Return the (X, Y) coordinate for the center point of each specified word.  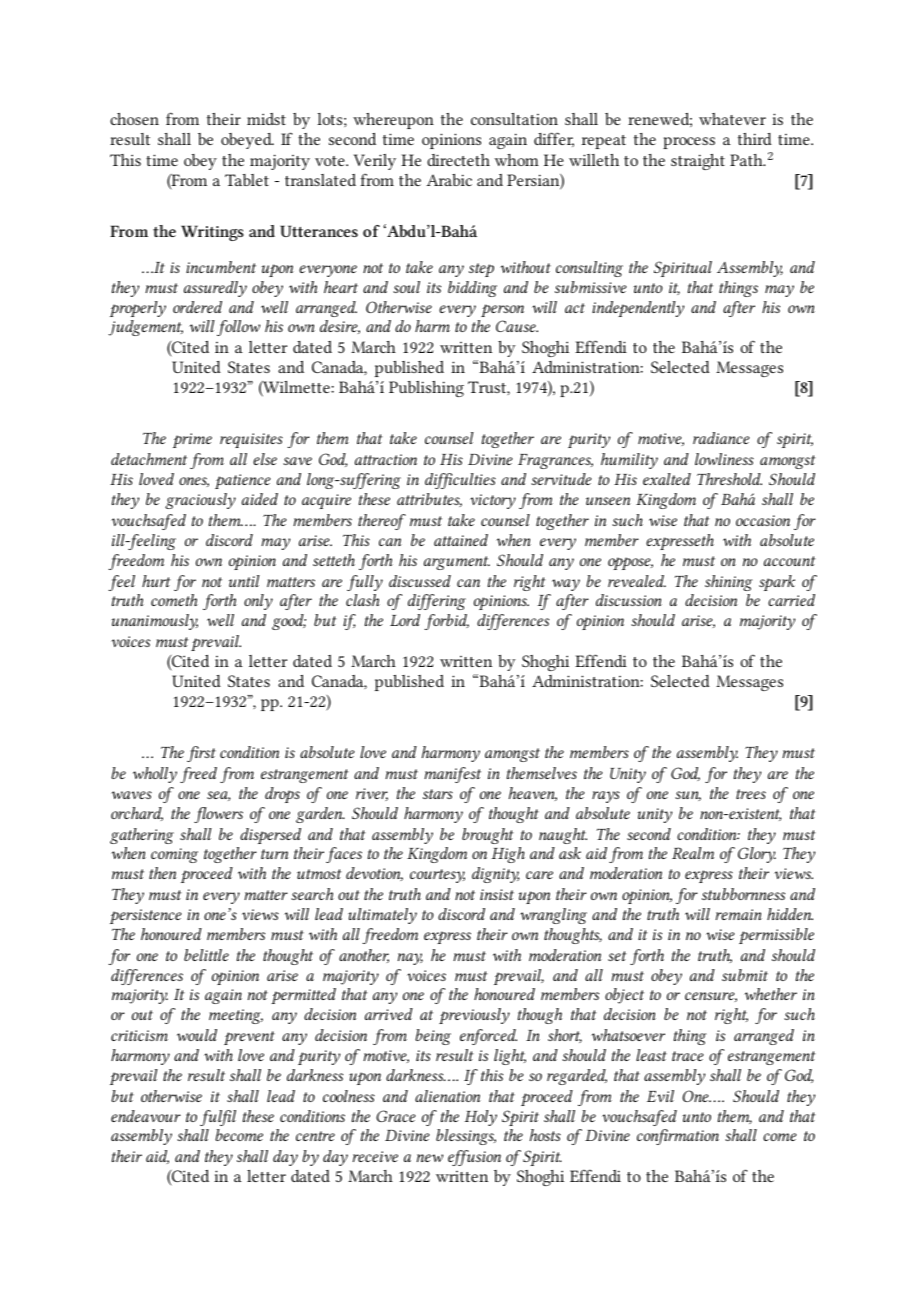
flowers (218, 815)
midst (266, 119)
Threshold (729, 479)
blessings (466, 1137)
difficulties (460, 481)
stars (438, 794)
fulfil (218, 1118)
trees (751, 794)
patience (243, 481)
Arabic (449, 180)
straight (698, 162)
